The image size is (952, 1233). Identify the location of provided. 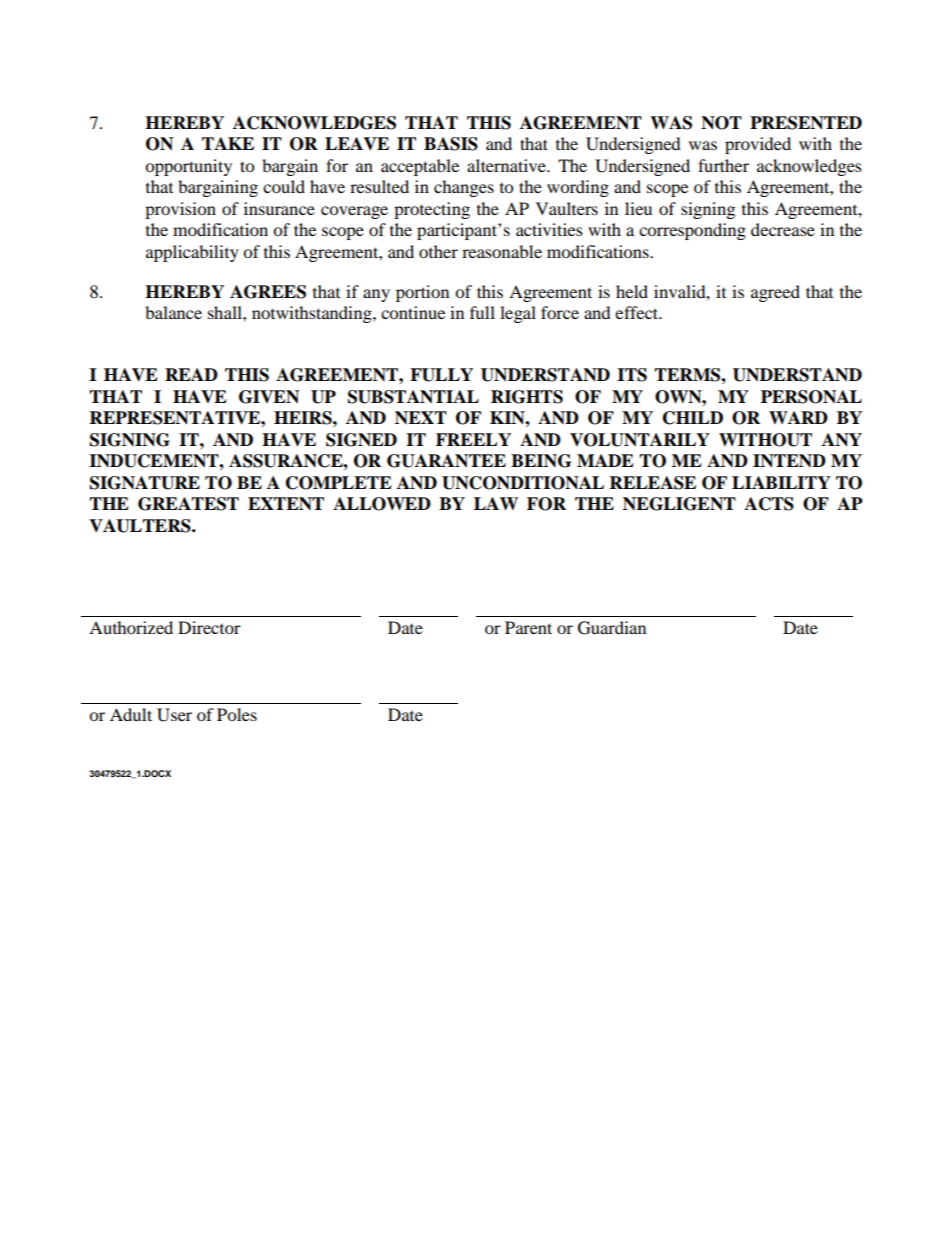
(758, 145).
